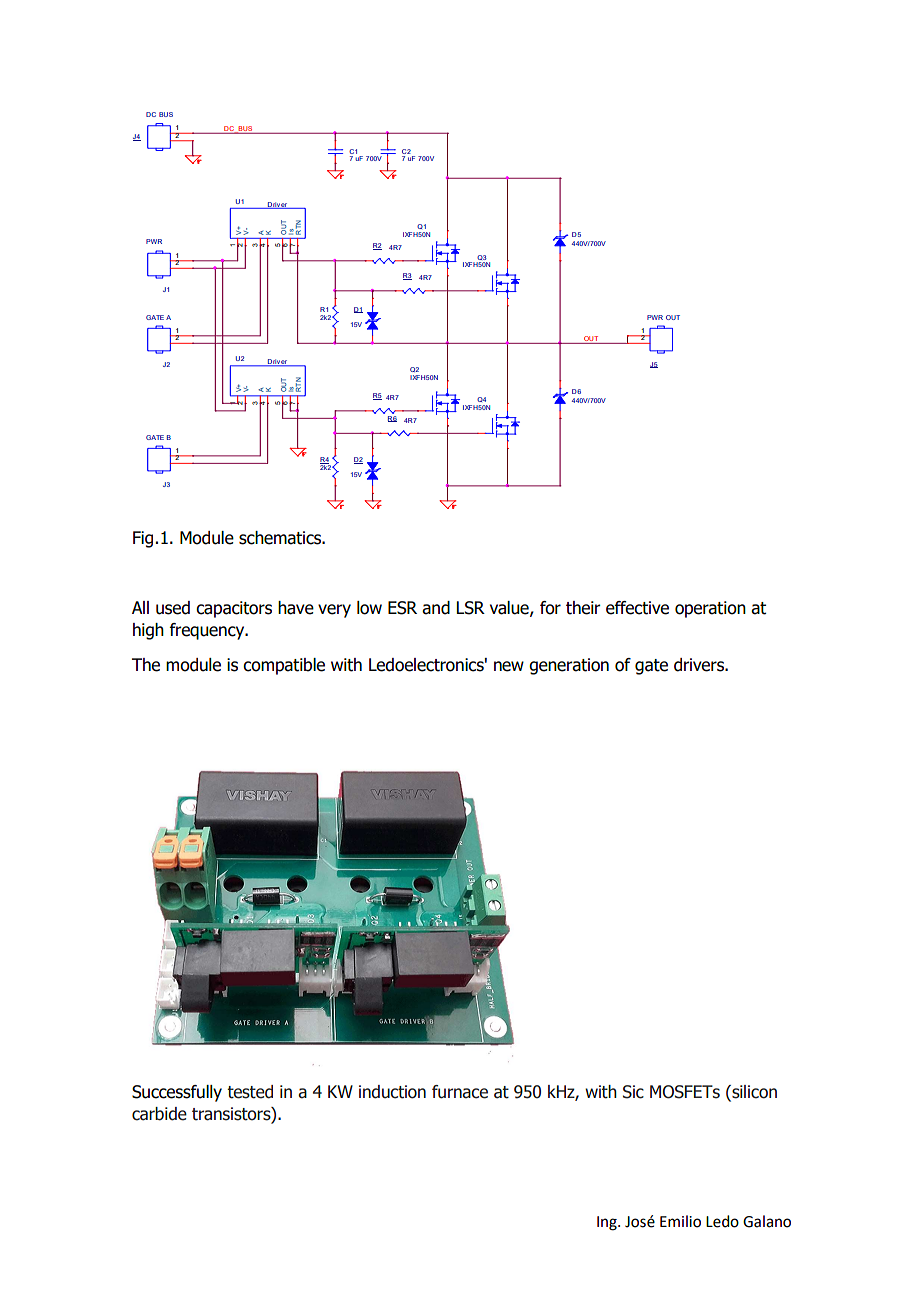 The height and width of the image is (1308, 924). I want to click on induction, so click(392, 1092).
